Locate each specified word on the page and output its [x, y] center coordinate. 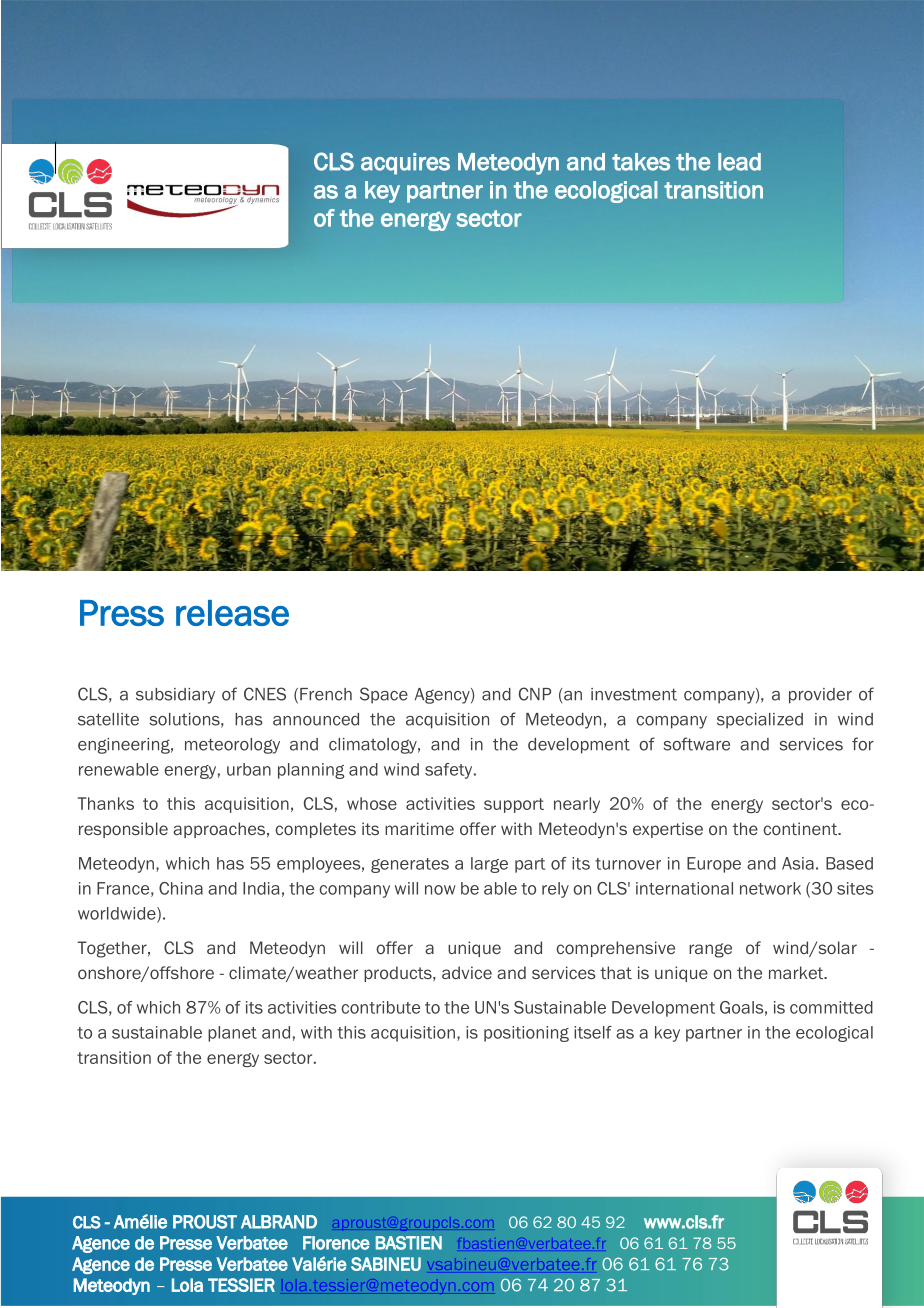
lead [739, 162]
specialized [760, 721]
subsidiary [175, 696]
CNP [535, 694]
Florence [336, 1243]
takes [641, 162]
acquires [405, 164]
